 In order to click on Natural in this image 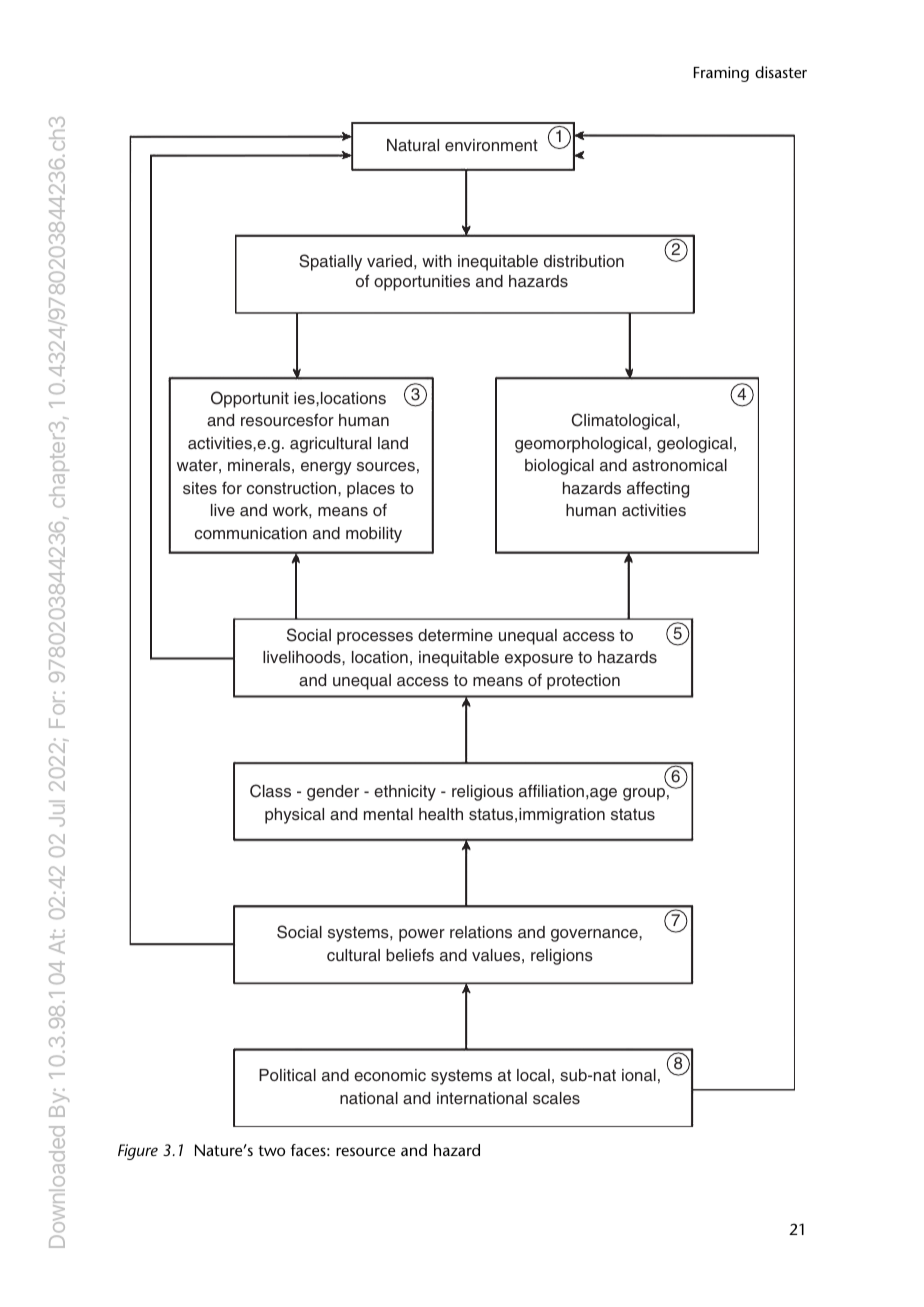, I will do `click(413, 145)`.
